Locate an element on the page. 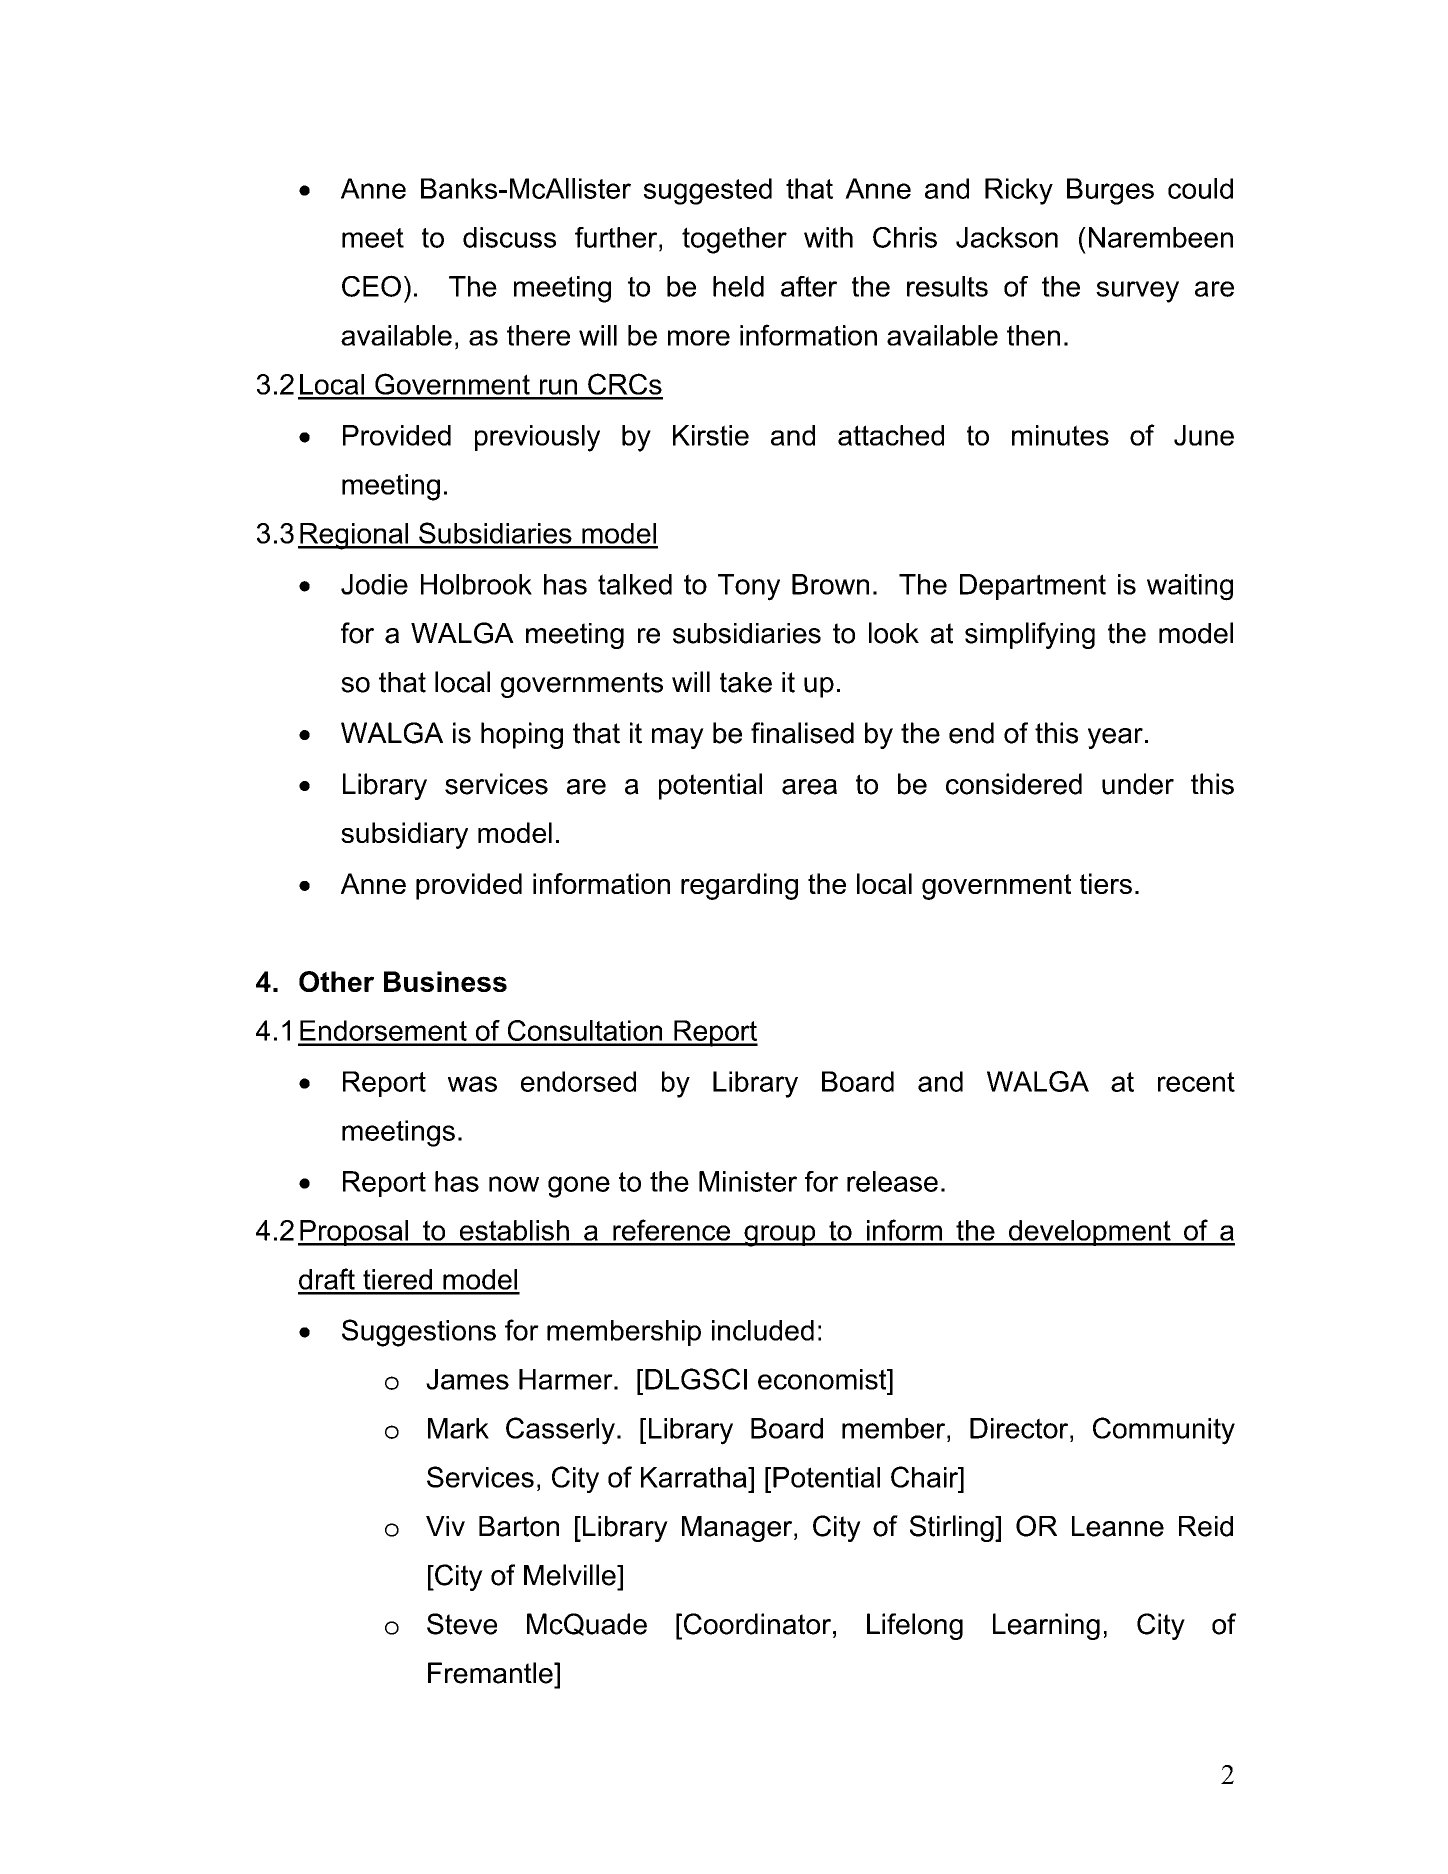 This page has height=1874, width=1448. Proposal is located at coordinates (354, 1233).
